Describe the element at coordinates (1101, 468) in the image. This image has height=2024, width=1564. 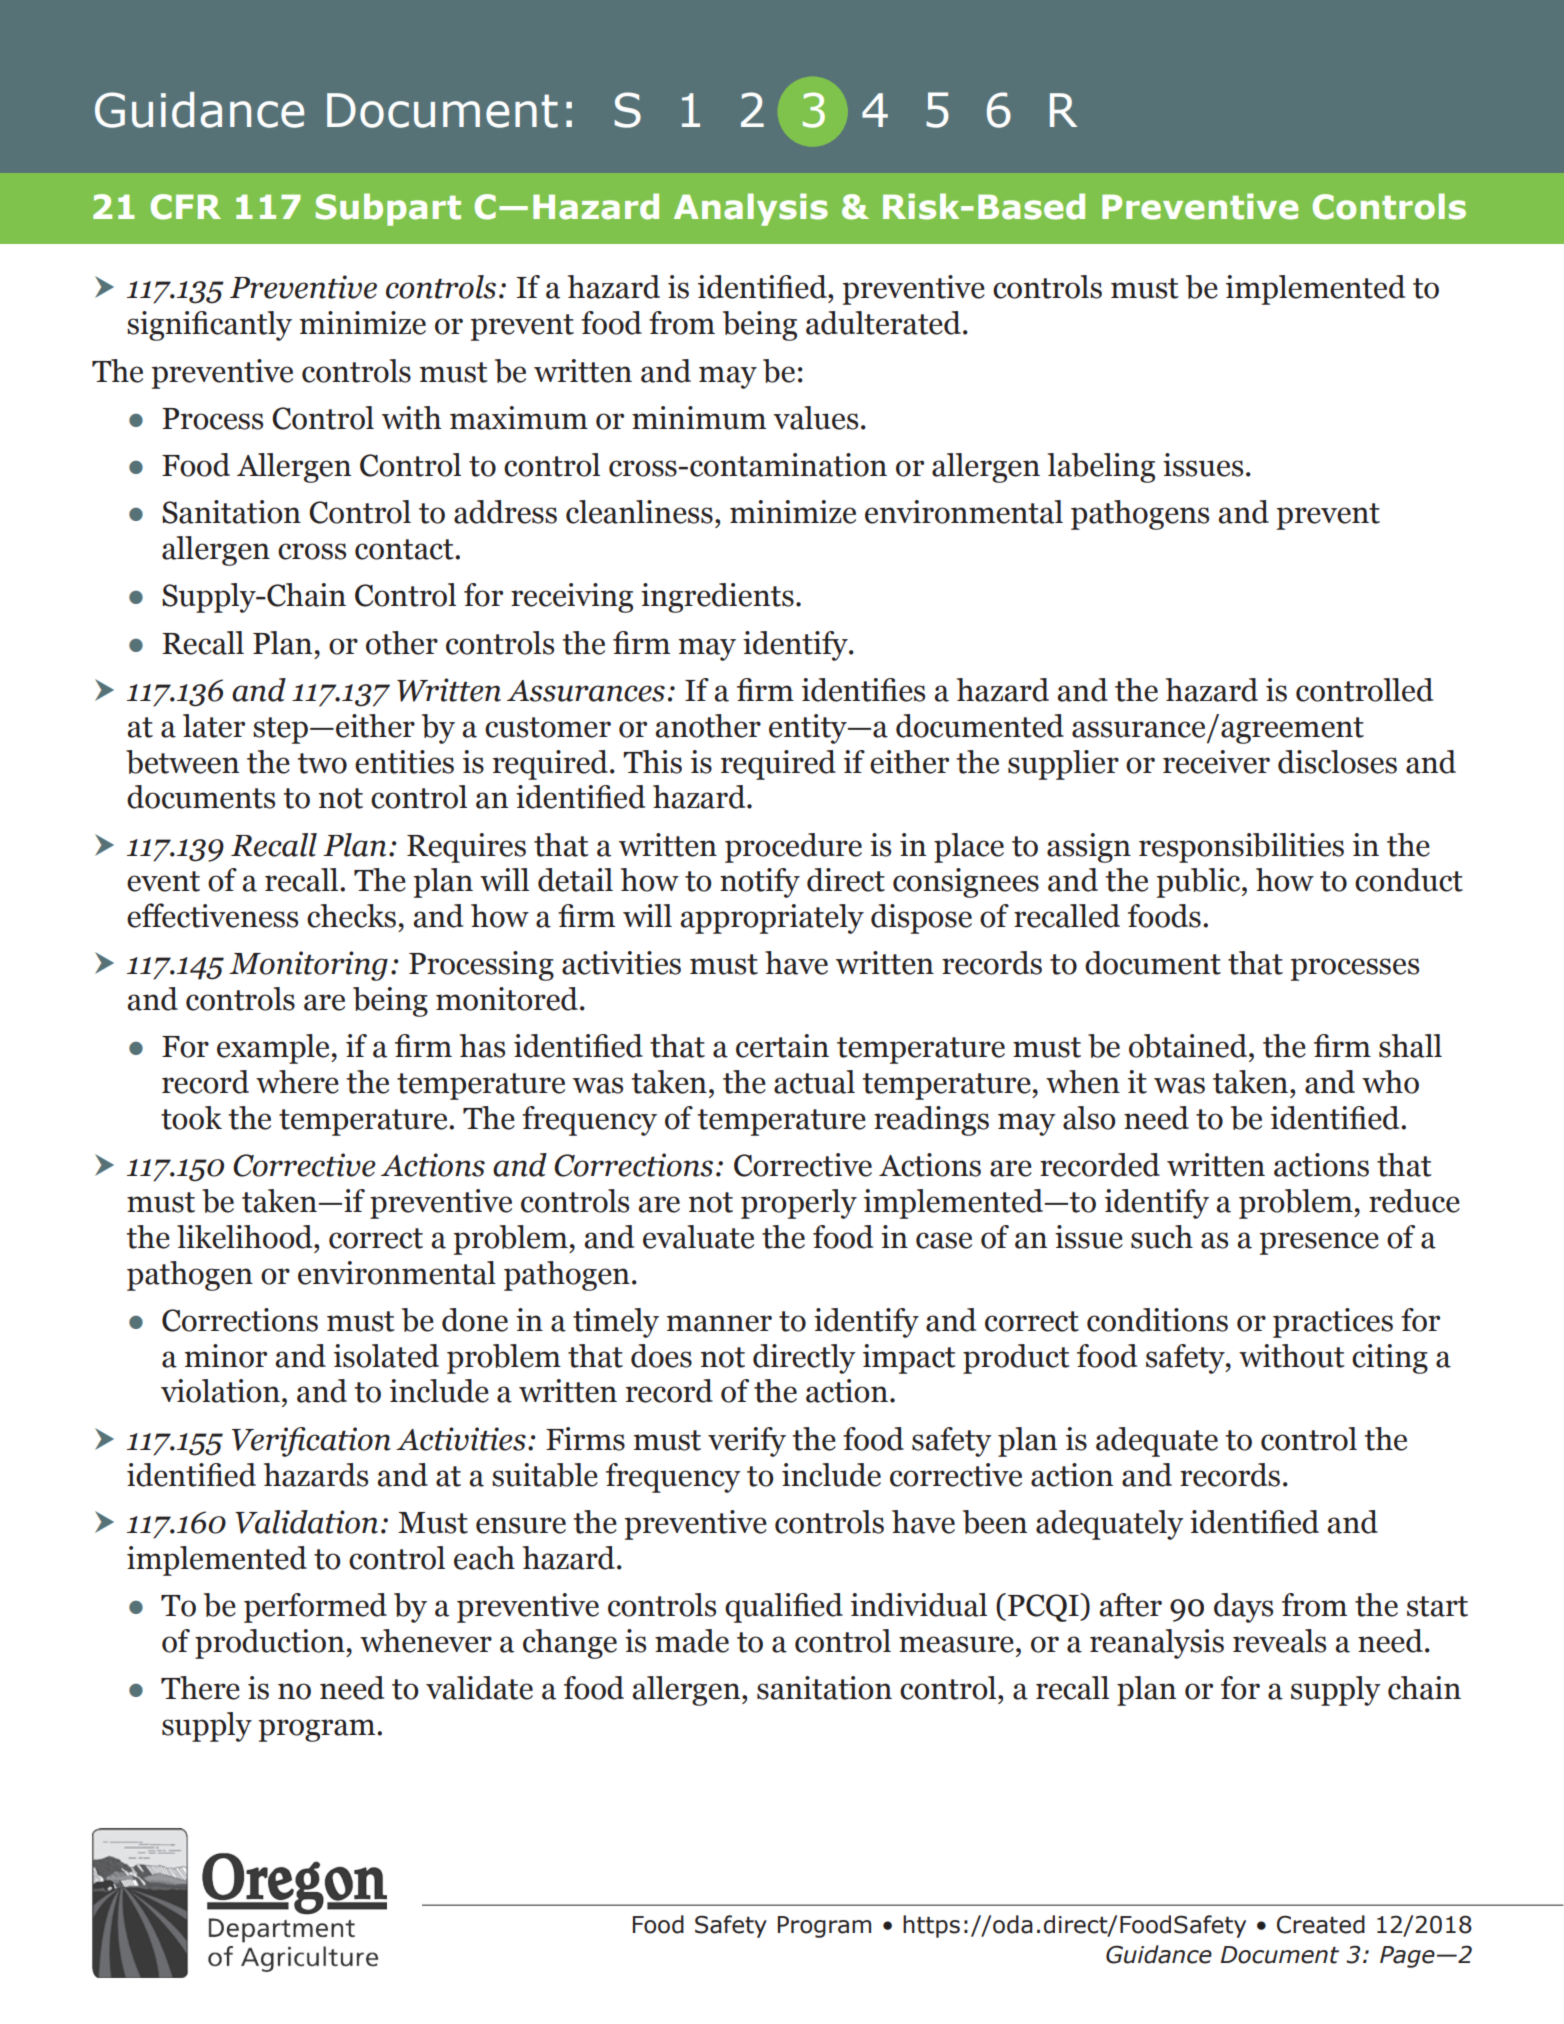
I see `labeling` at that location.
